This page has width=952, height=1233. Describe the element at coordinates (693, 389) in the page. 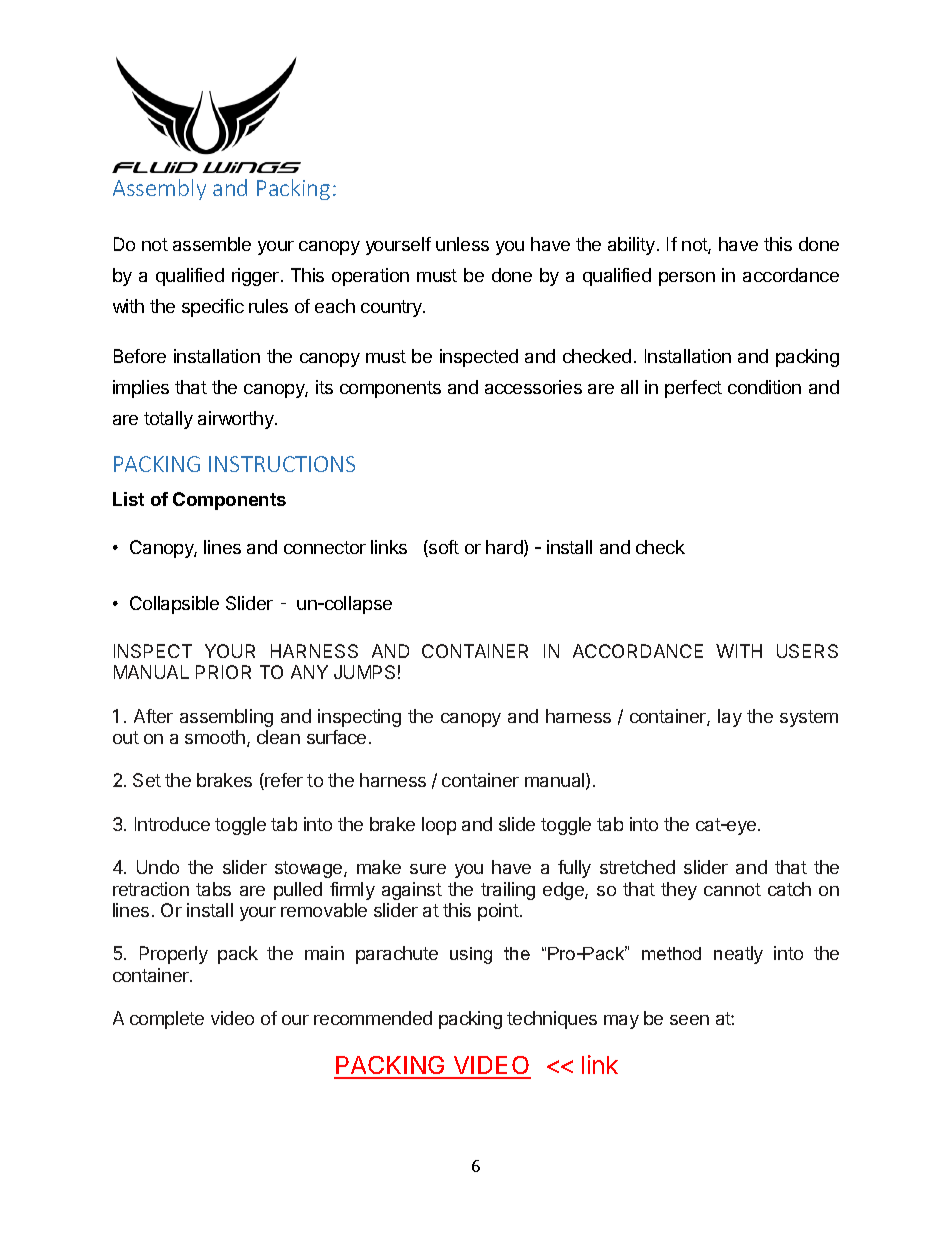

I see `perfect` at that location.
